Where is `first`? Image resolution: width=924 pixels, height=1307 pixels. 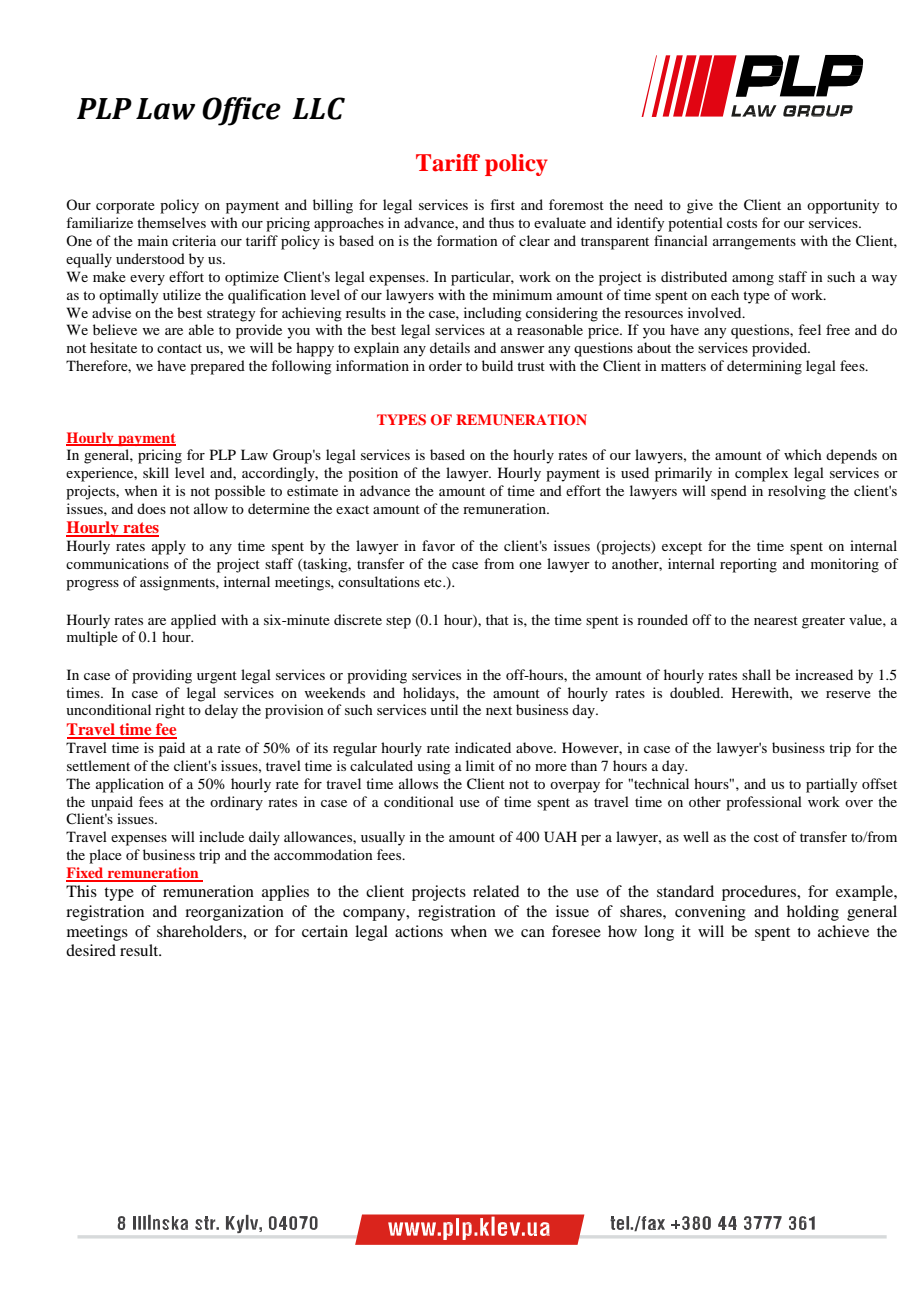 first is located at coordinates (502, 204).
